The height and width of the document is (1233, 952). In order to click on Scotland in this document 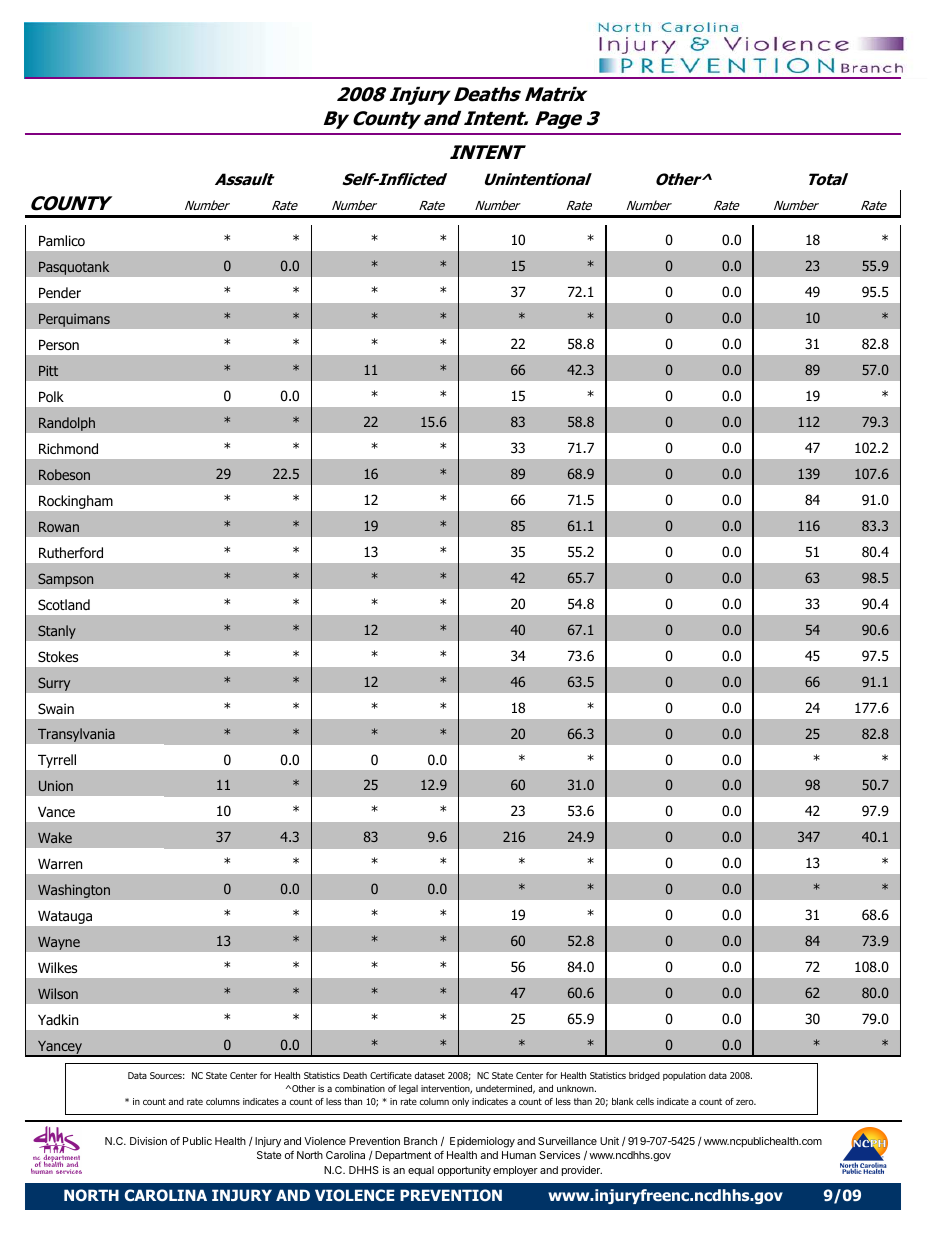, I will do `click(64, 604)`.
